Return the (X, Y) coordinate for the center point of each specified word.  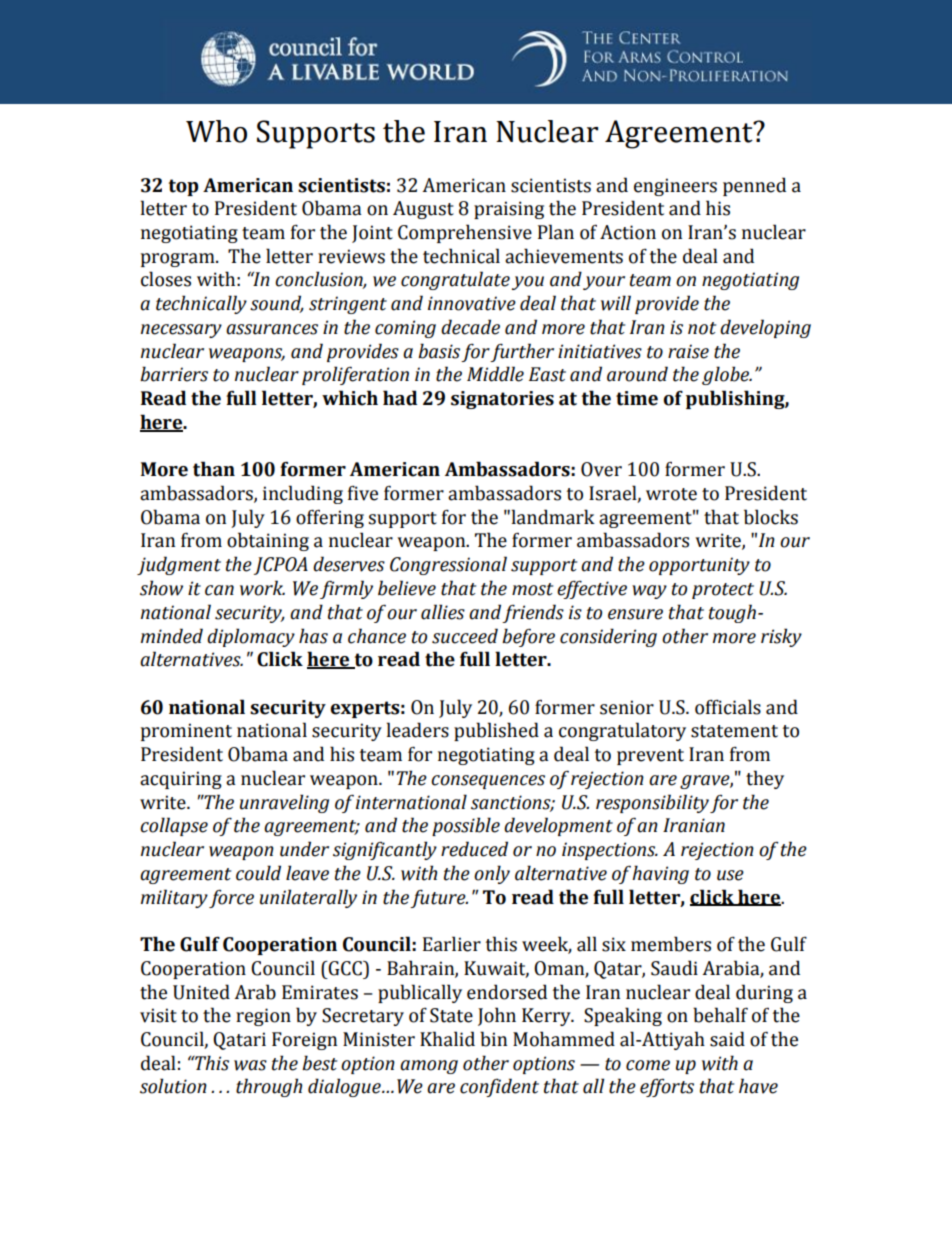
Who (216, 131)
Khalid (447, 1039)
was (250, 1065)
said (727, 1039)
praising (509, 210)
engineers (675, 187)
